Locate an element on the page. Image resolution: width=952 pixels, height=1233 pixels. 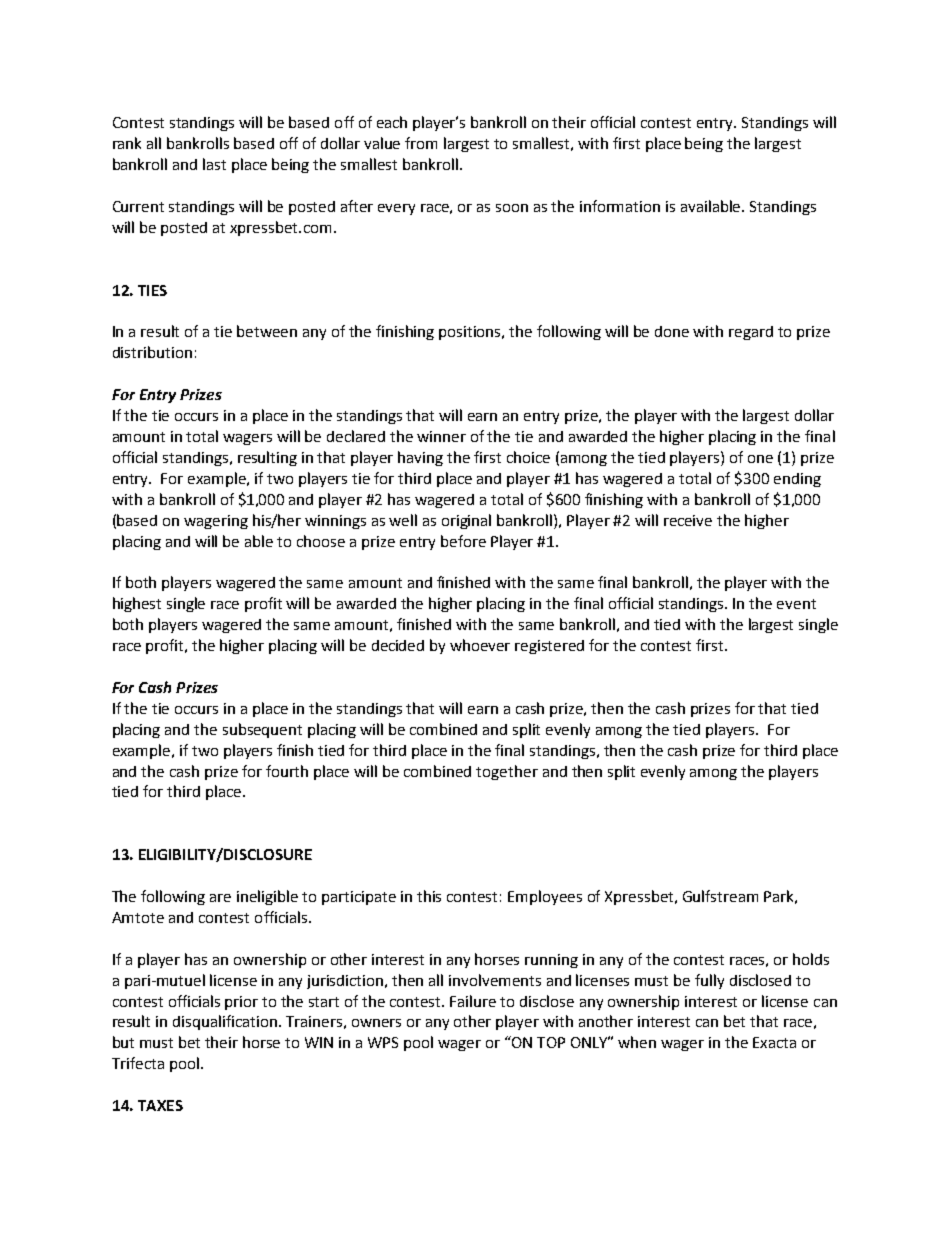
ineligible is located at coordinates (267, 897).
